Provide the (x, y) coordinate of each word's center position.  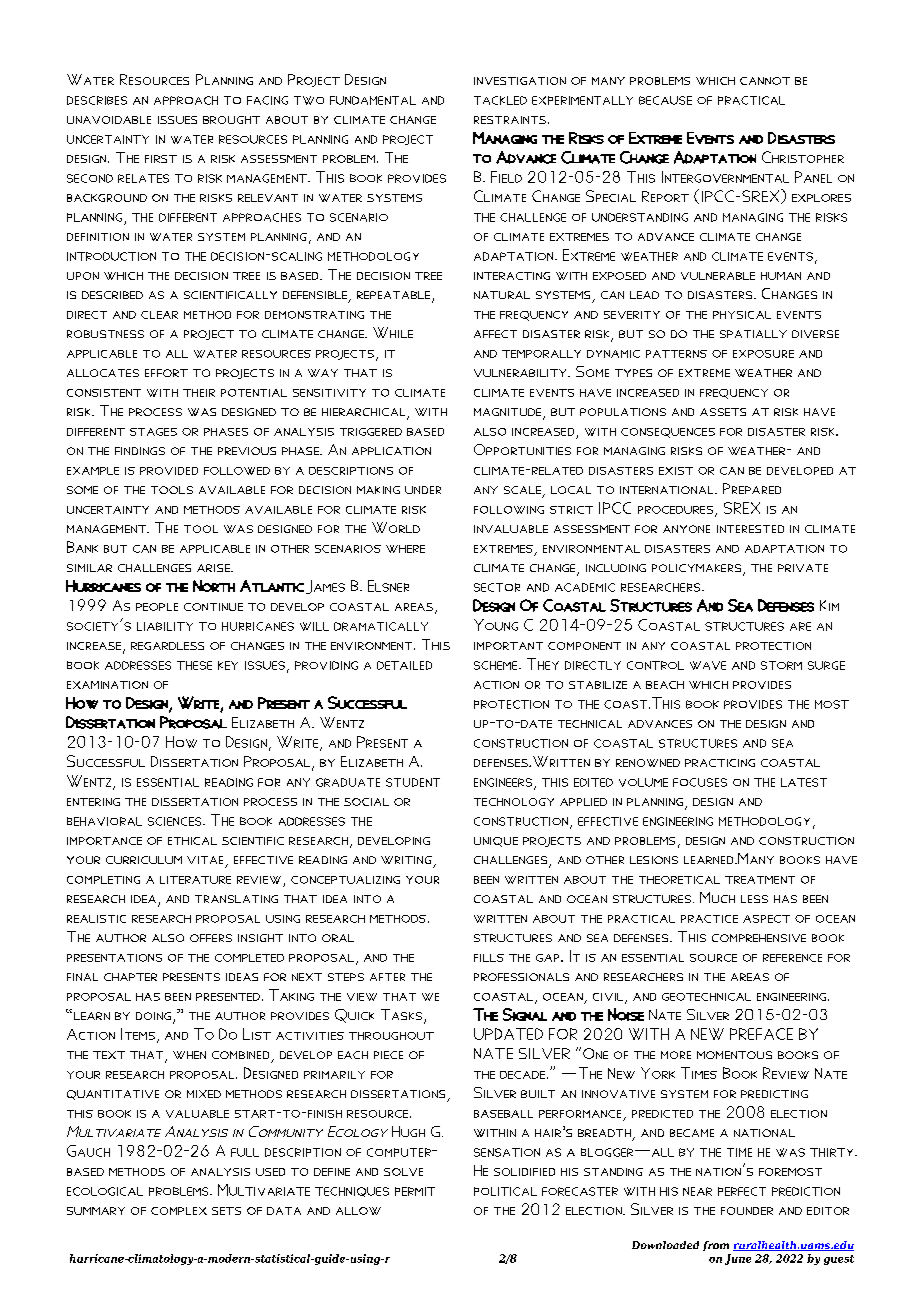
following (509, 510)
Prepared (752, 488)
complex (179, 1211)
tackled (500, 100)
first (161, 159)
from (716, 1246)
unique (496, 842)
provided (169, 471)
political (505, 1191)
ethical (192, 841)
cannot (765, 81)
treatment (760, 880)
